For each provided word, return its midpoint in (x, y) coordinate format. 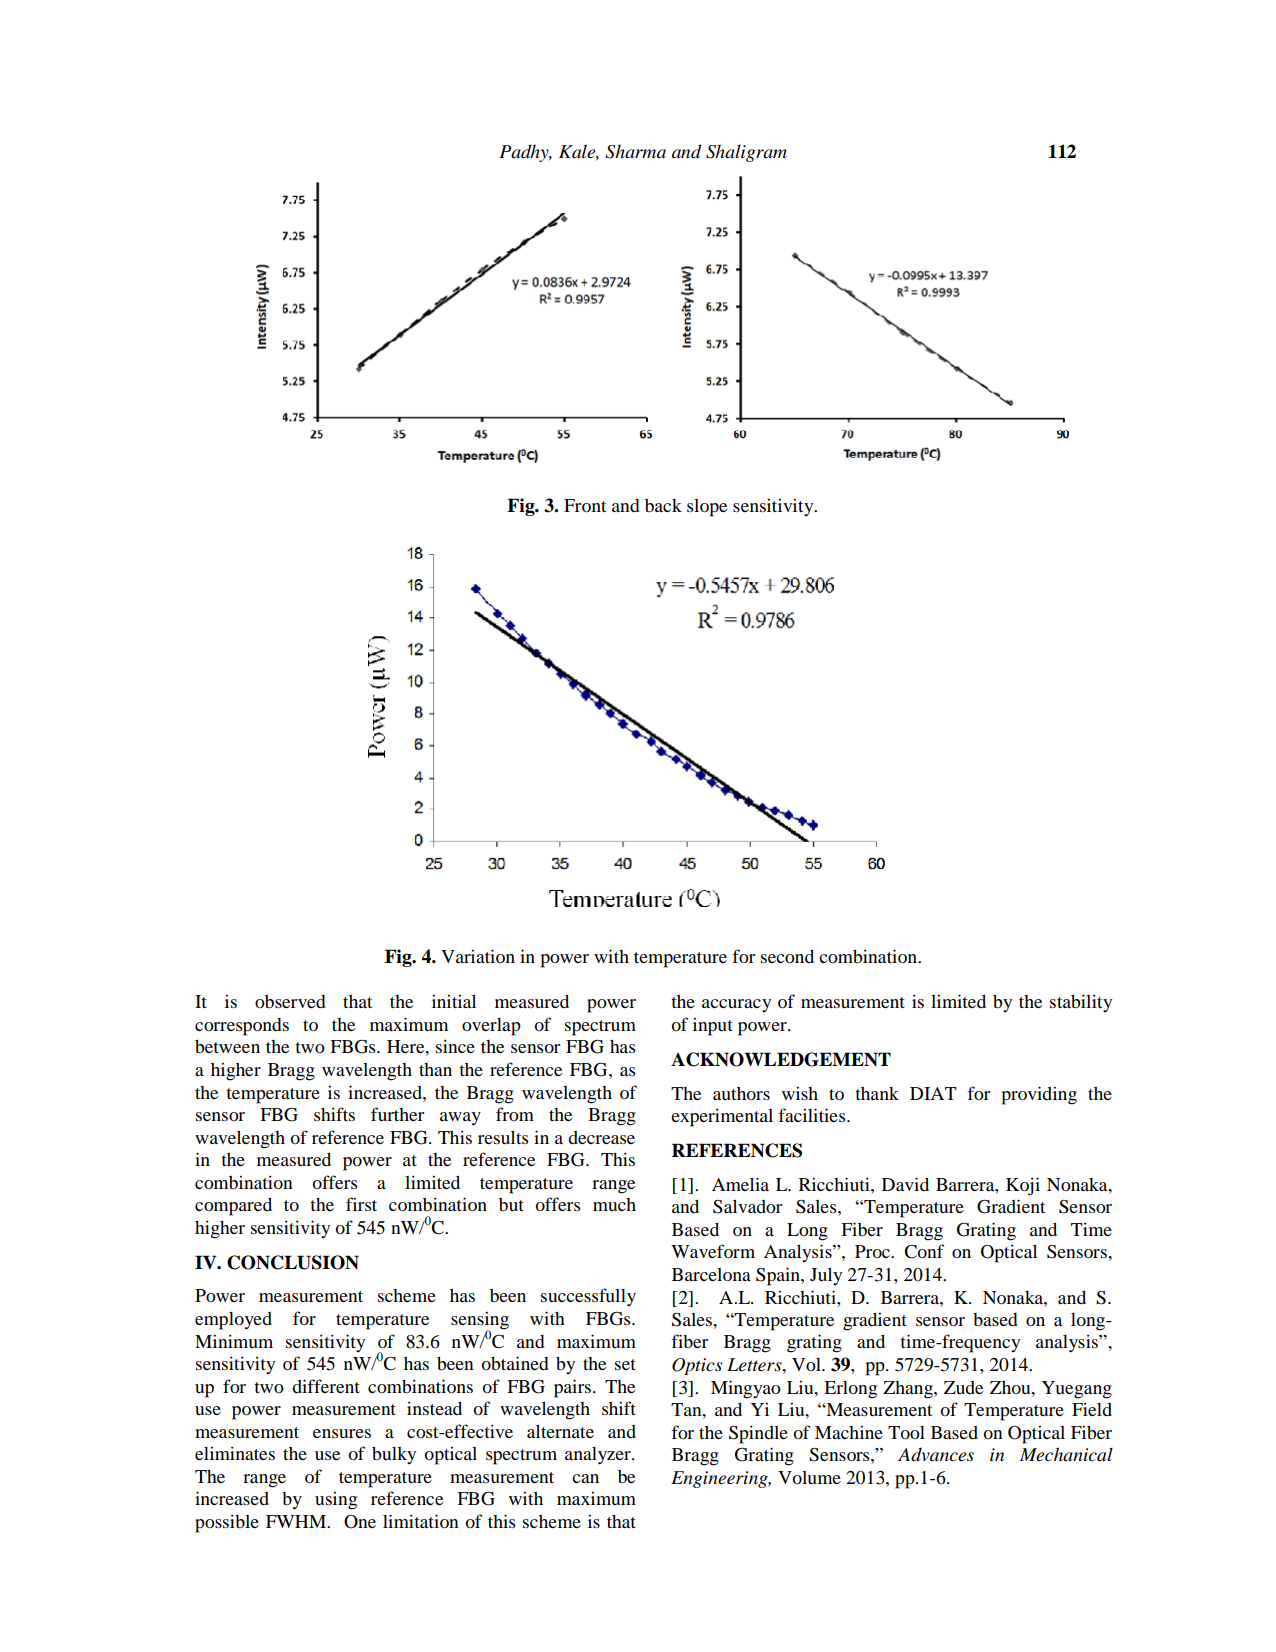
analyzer (599, 1456)
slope (707, 508)
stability (1081, 1003)
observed (290, 1001)
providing (1039, 1095)
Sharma (635, 151)
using (336, 1501)
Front (585, 506)
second (787, 956)
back (663, 505)
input (713, 1027)
